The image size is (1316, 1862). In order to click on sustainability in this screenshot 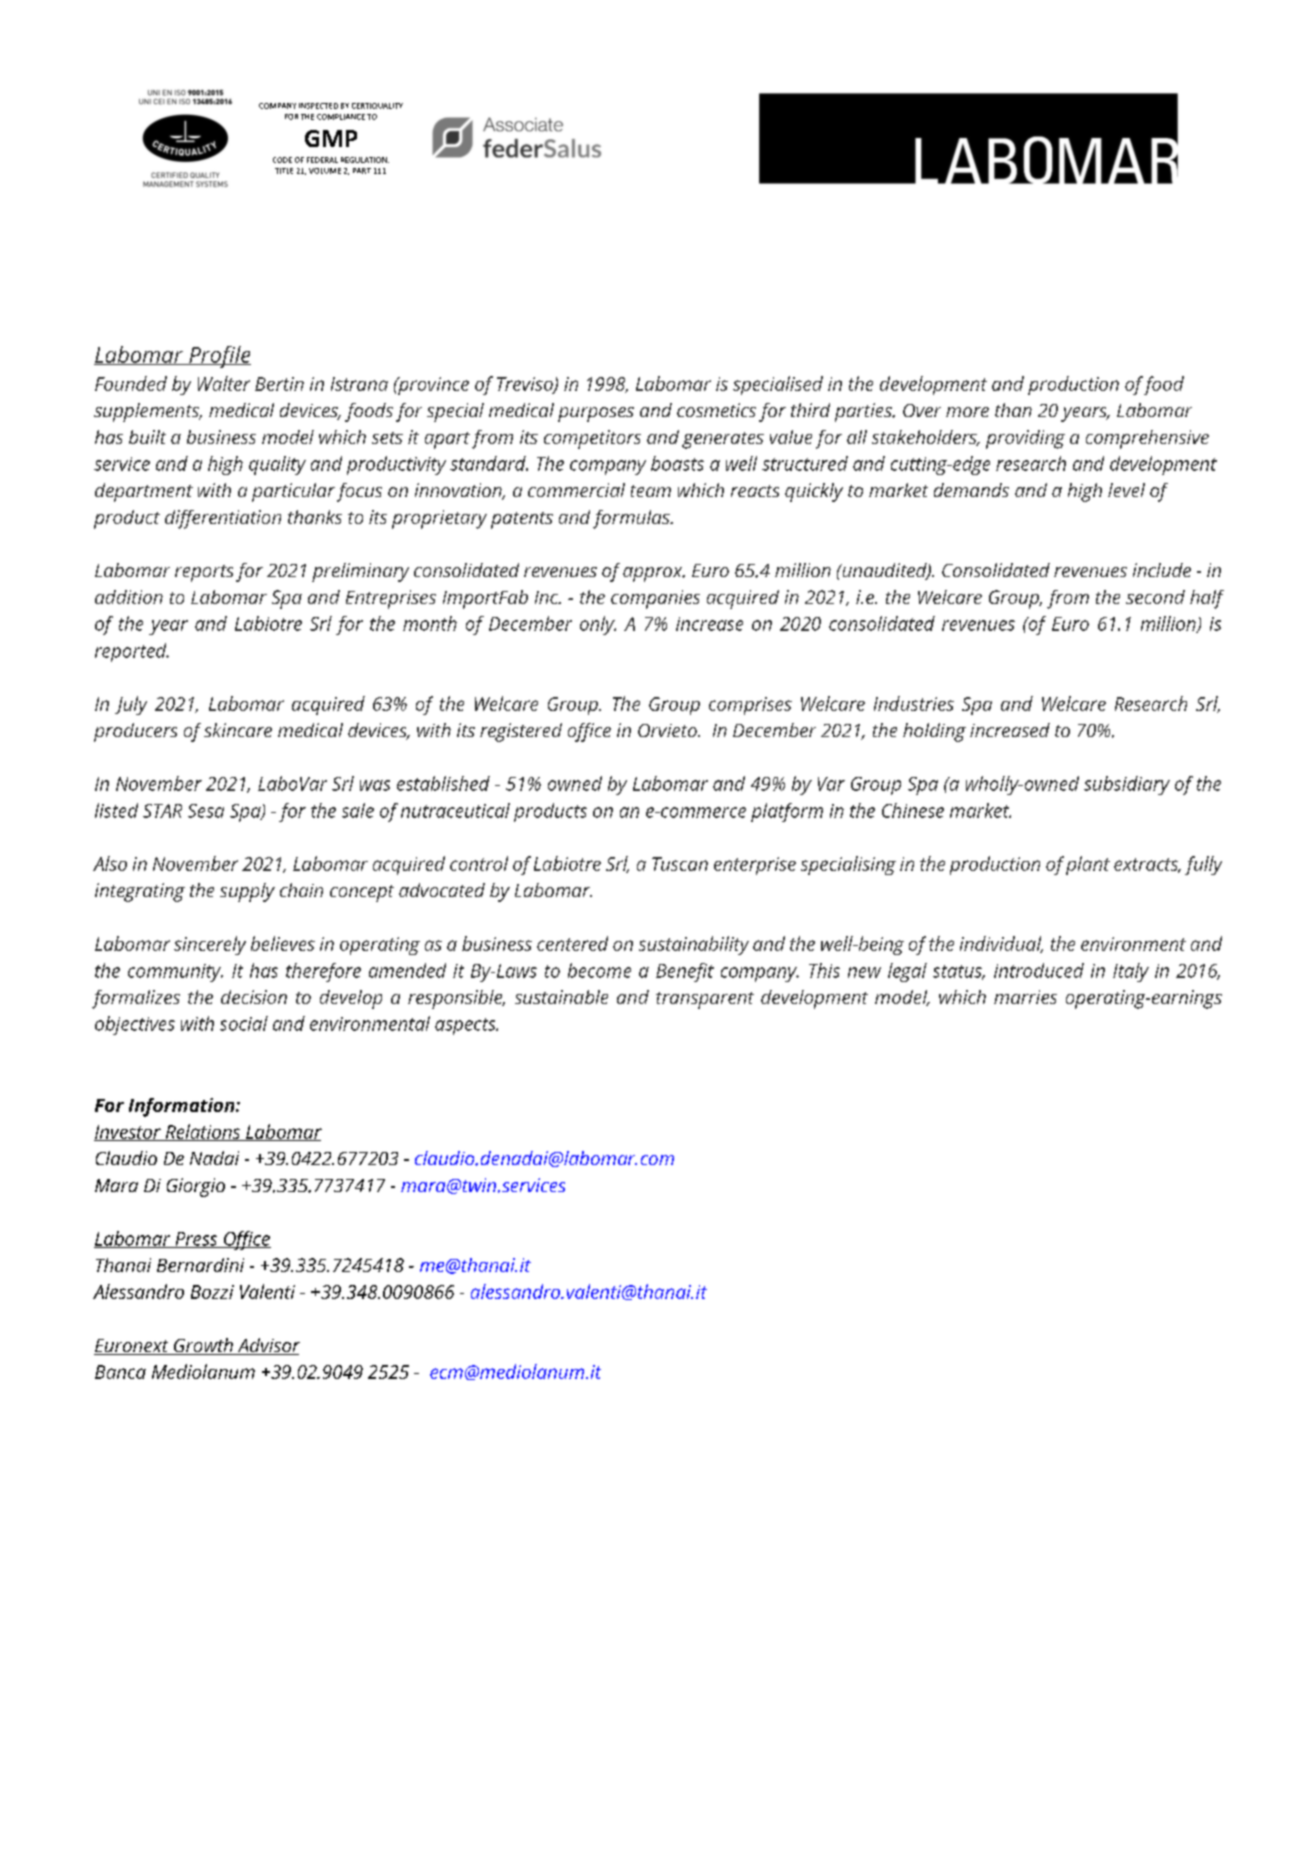, I will do `click(694, 945)`.
